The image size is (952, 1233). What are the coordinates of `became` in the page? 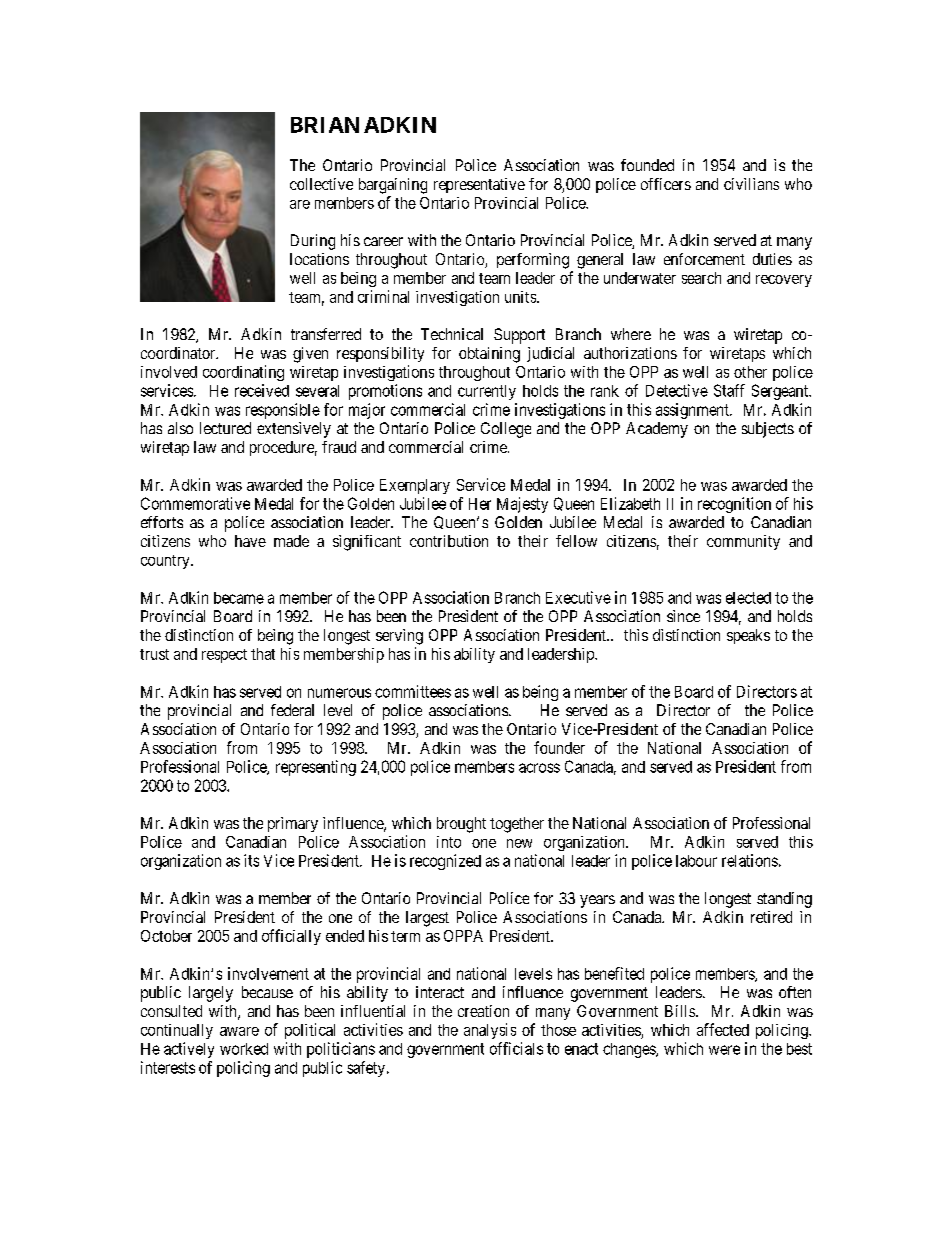 It's located at (239, 598).
